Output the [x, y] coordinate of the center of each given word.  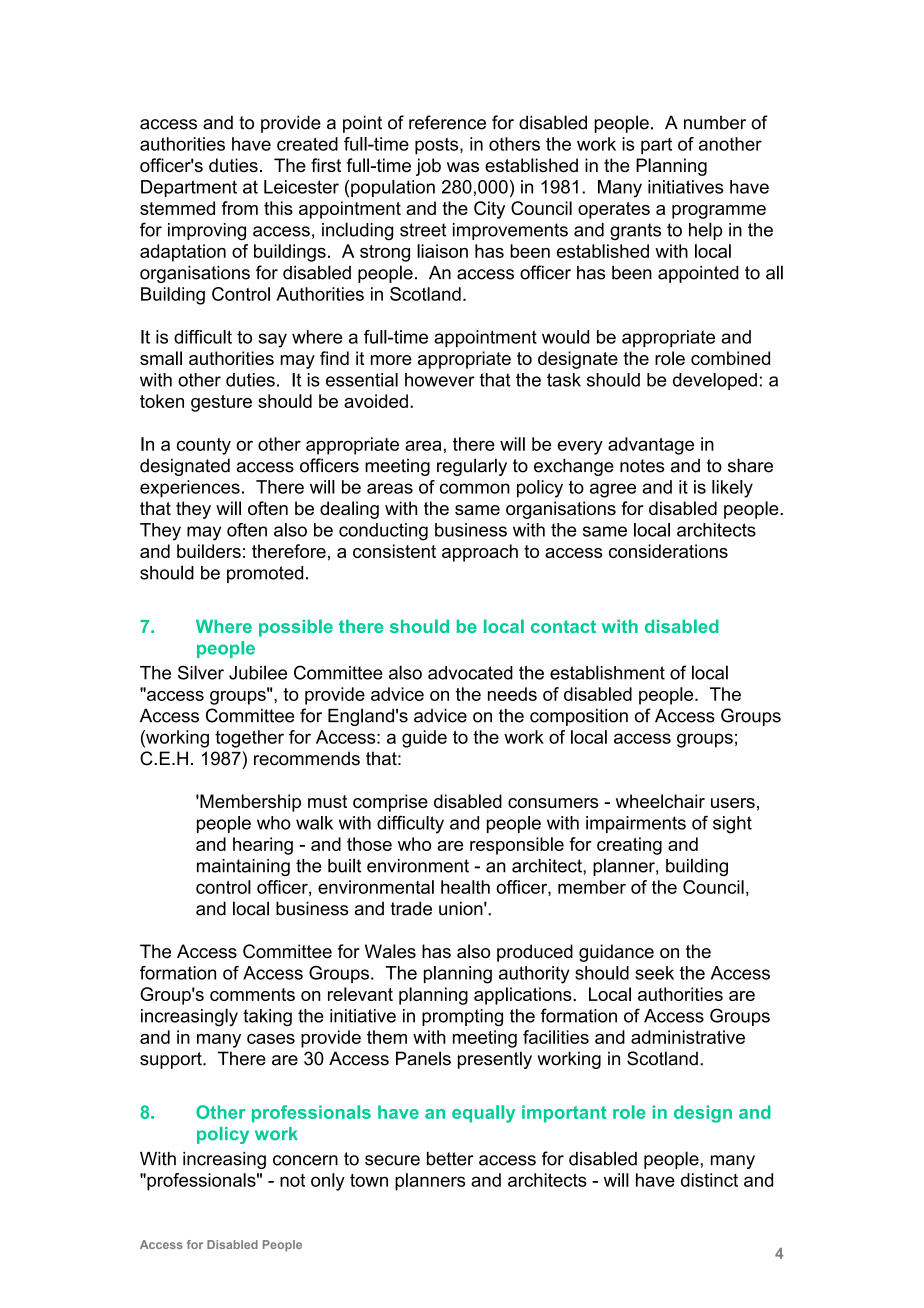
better [450, 1159]
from [240, 208]
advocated [470, 673]
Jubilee [258, 672]
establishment [607, 672]
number [715, 122]
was [463, 167]
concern [305, 1160]
